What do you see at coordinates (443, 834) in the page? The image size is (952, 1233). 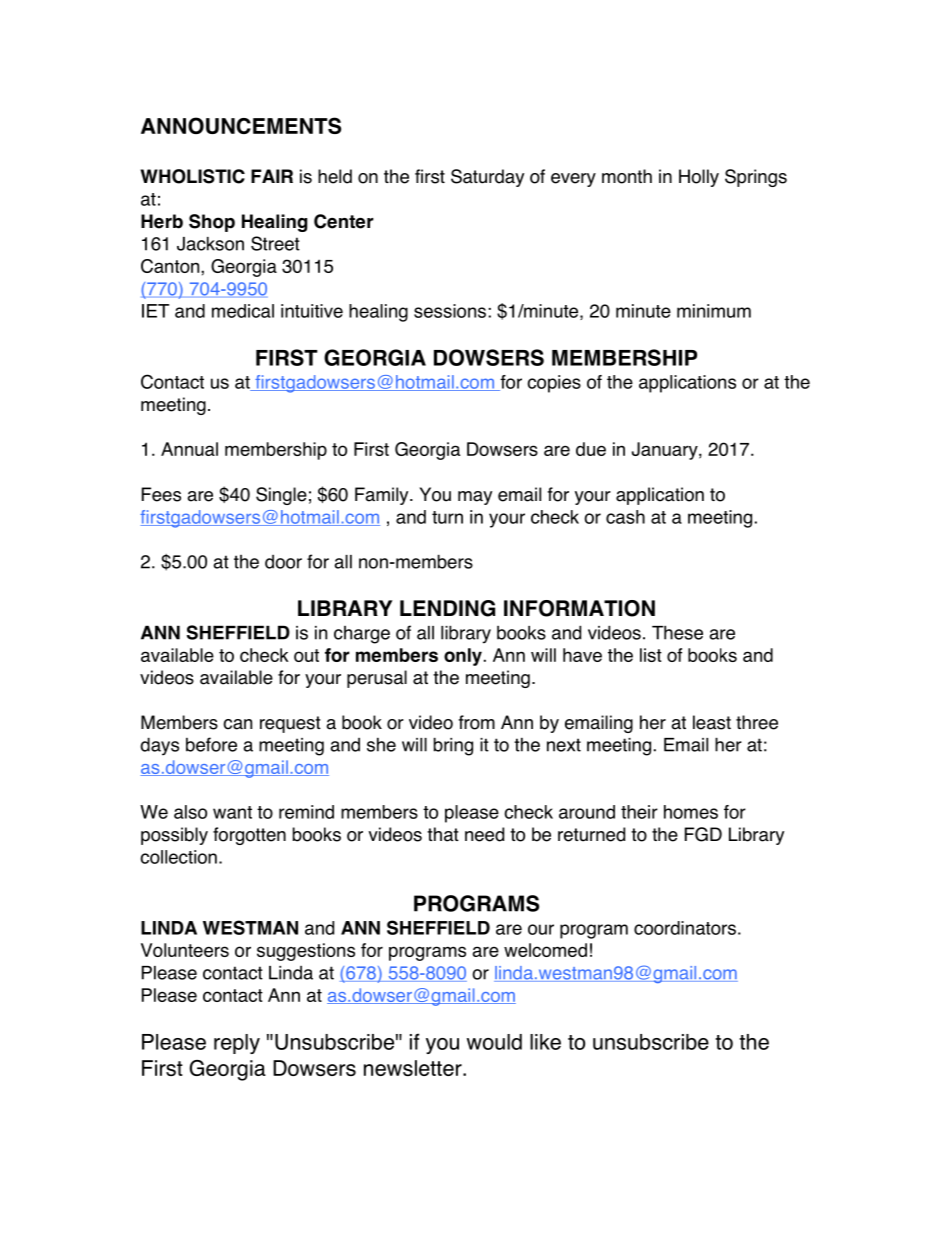 I see `that` at bounding box center [443, 834].
